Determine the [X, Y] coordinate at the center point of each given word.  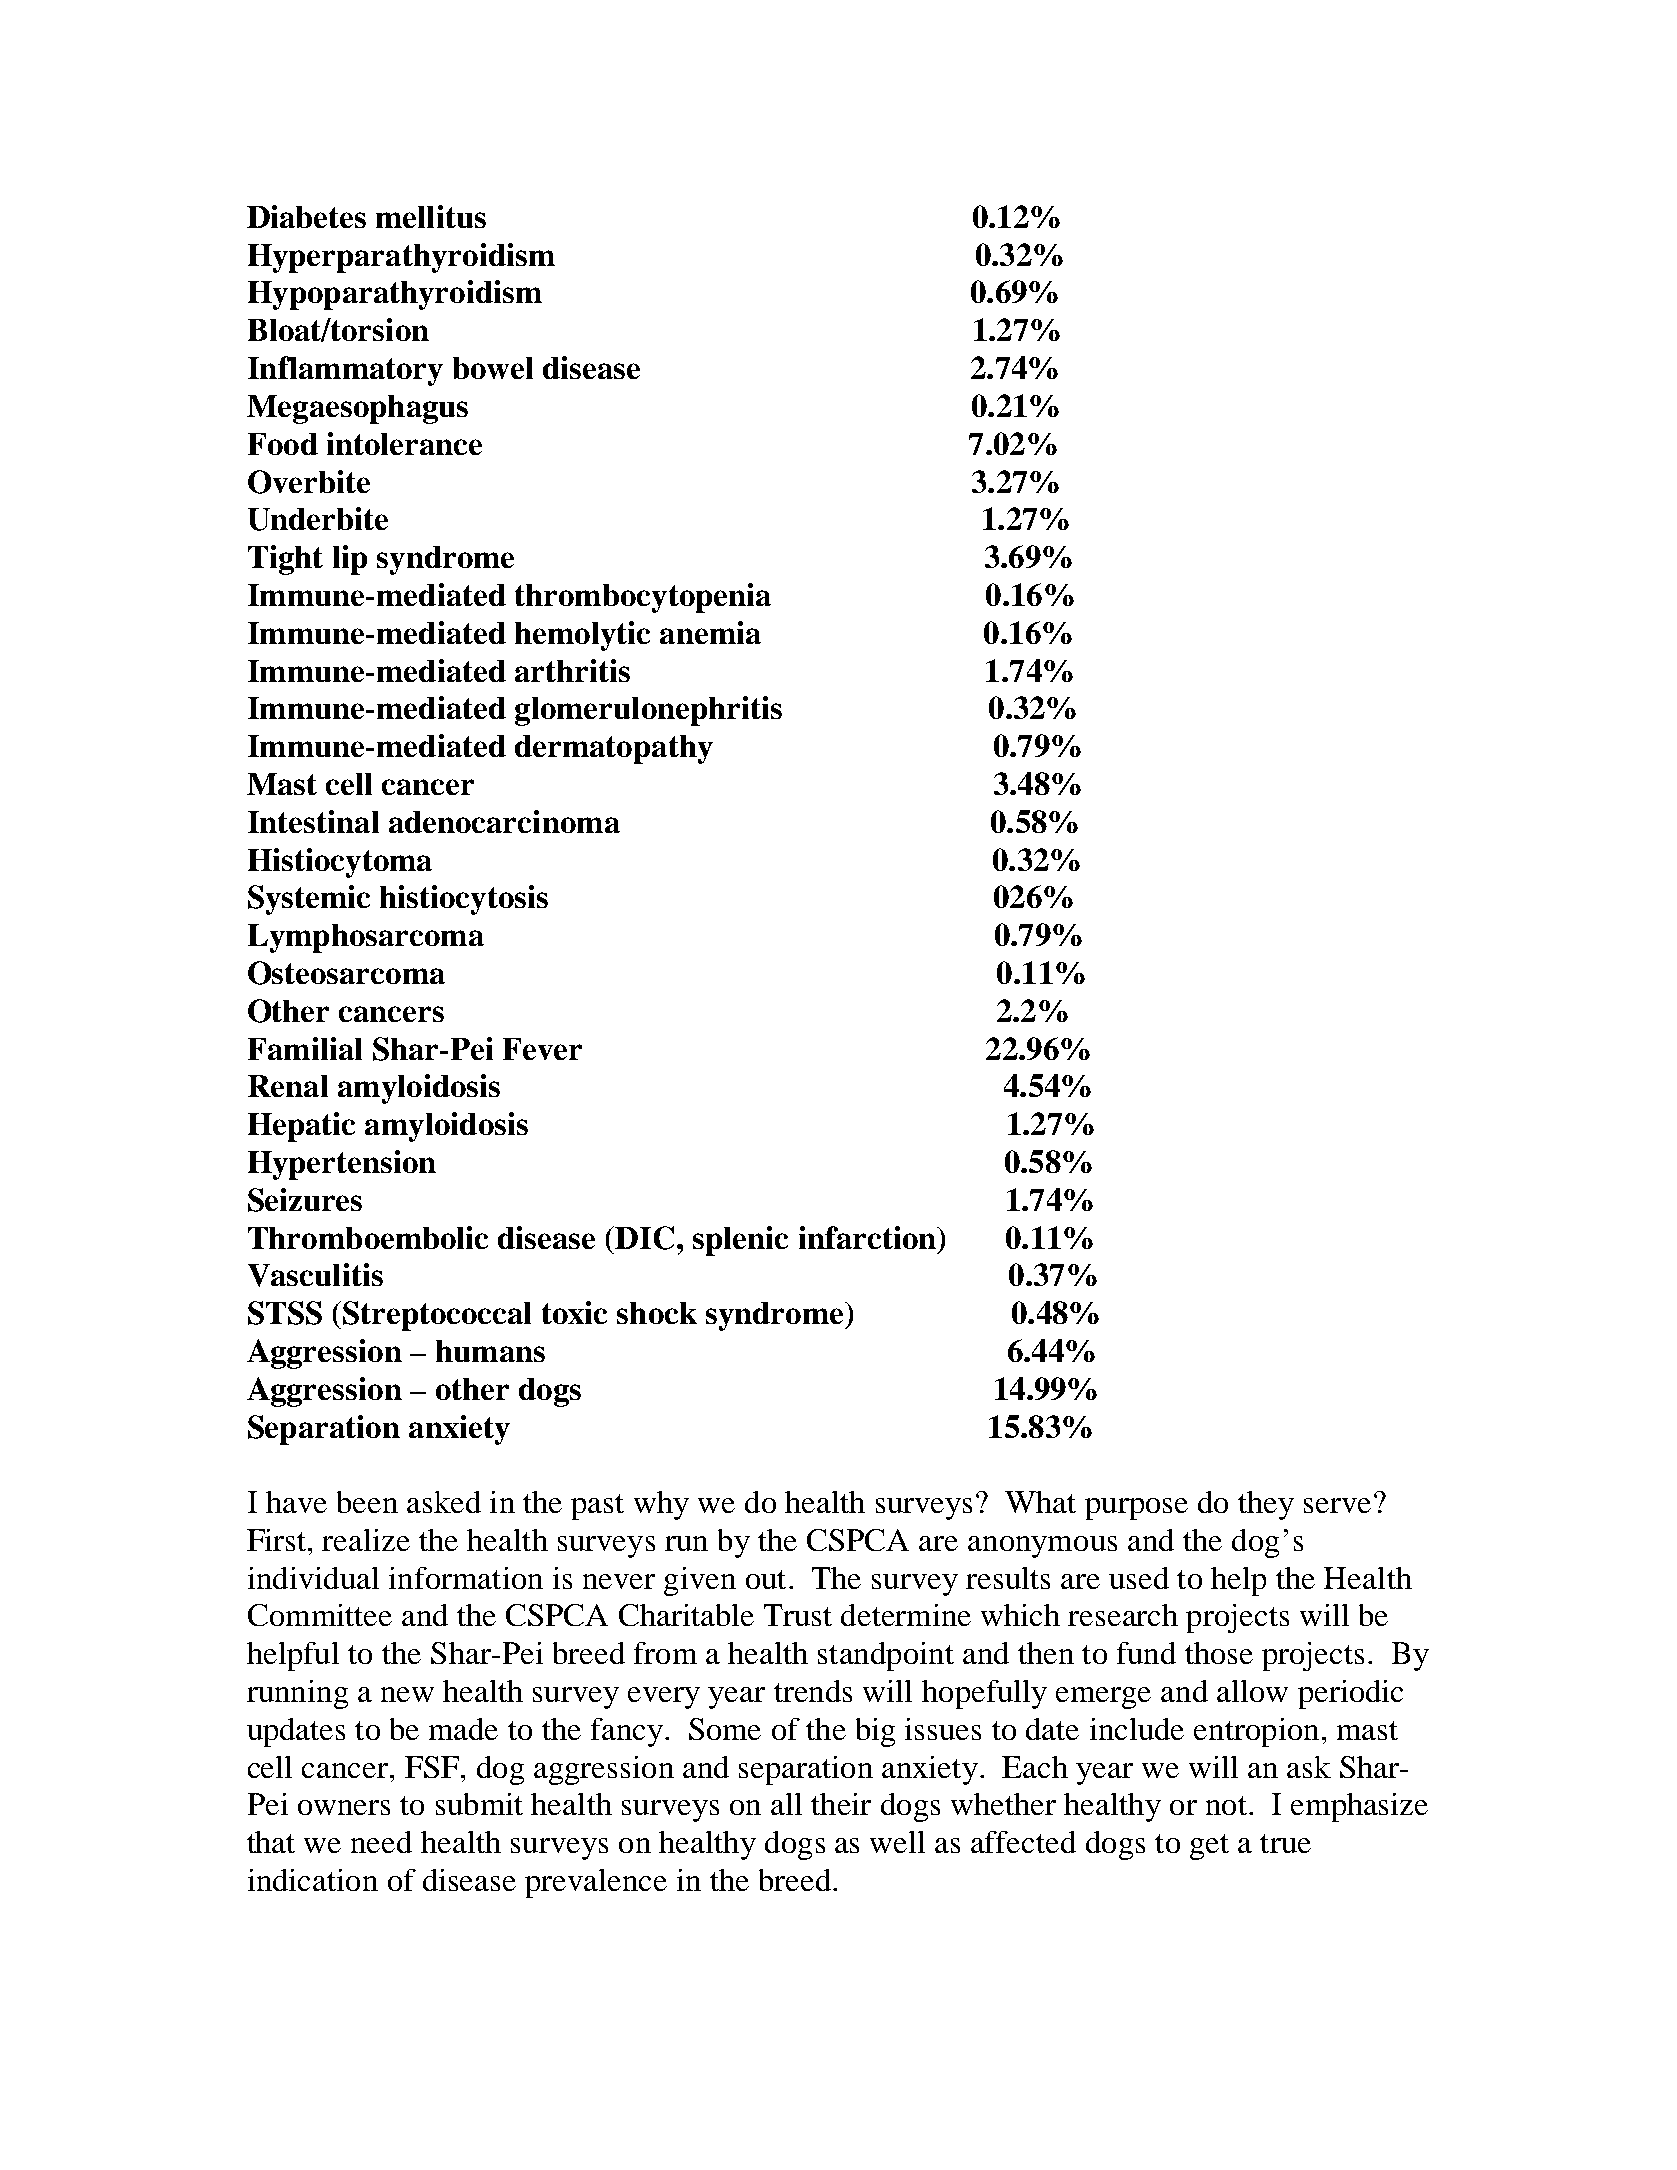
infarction [868, 1237]
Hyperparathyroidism [401, 258]
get [1209, 1847]
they [1266, 1505]
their [841, 1804]
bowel [493, 368]
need [381, 1842]
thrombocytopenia [643, 598]
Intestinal [313, 821]
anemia [710, 632]
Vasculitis [315, 1275]
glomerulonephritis [648, 711]
